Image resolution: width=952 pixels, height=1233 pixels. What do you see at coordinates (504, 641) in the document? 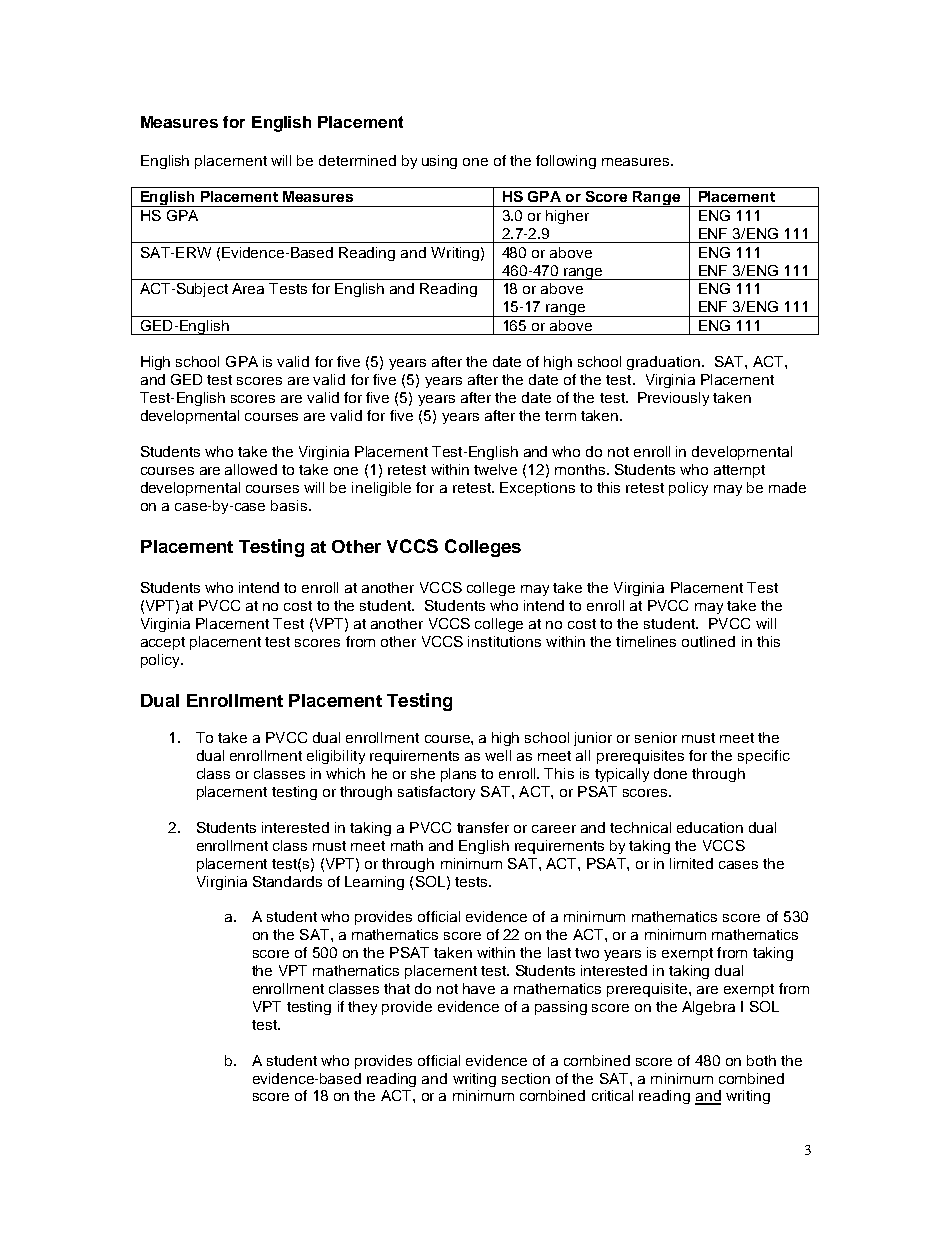
I see `institutions` at bounding box center [504, 641].
